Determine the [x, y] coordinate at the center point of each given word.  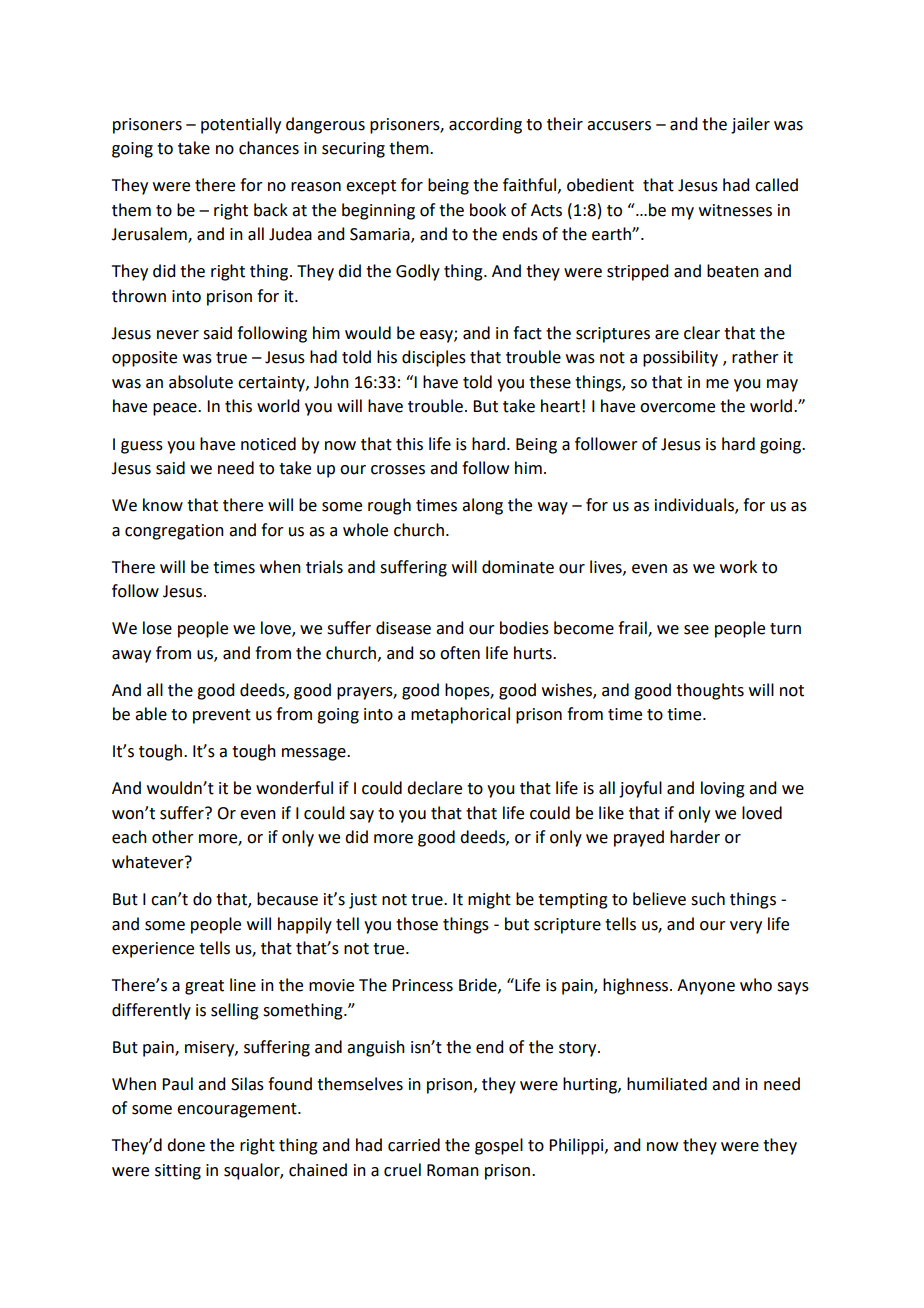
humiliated [667, 1084]
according [485, 125]
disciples [434, 358]
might [489, 900]
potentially [241, 125]
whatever [149, 862]
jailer [750, 125]
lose [157, 628]
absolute [201, 382]
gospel [499, 1146]
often [460, 653]
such [708, 899]
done [186, 1145]
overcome [677, 408]
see [696, 630]
